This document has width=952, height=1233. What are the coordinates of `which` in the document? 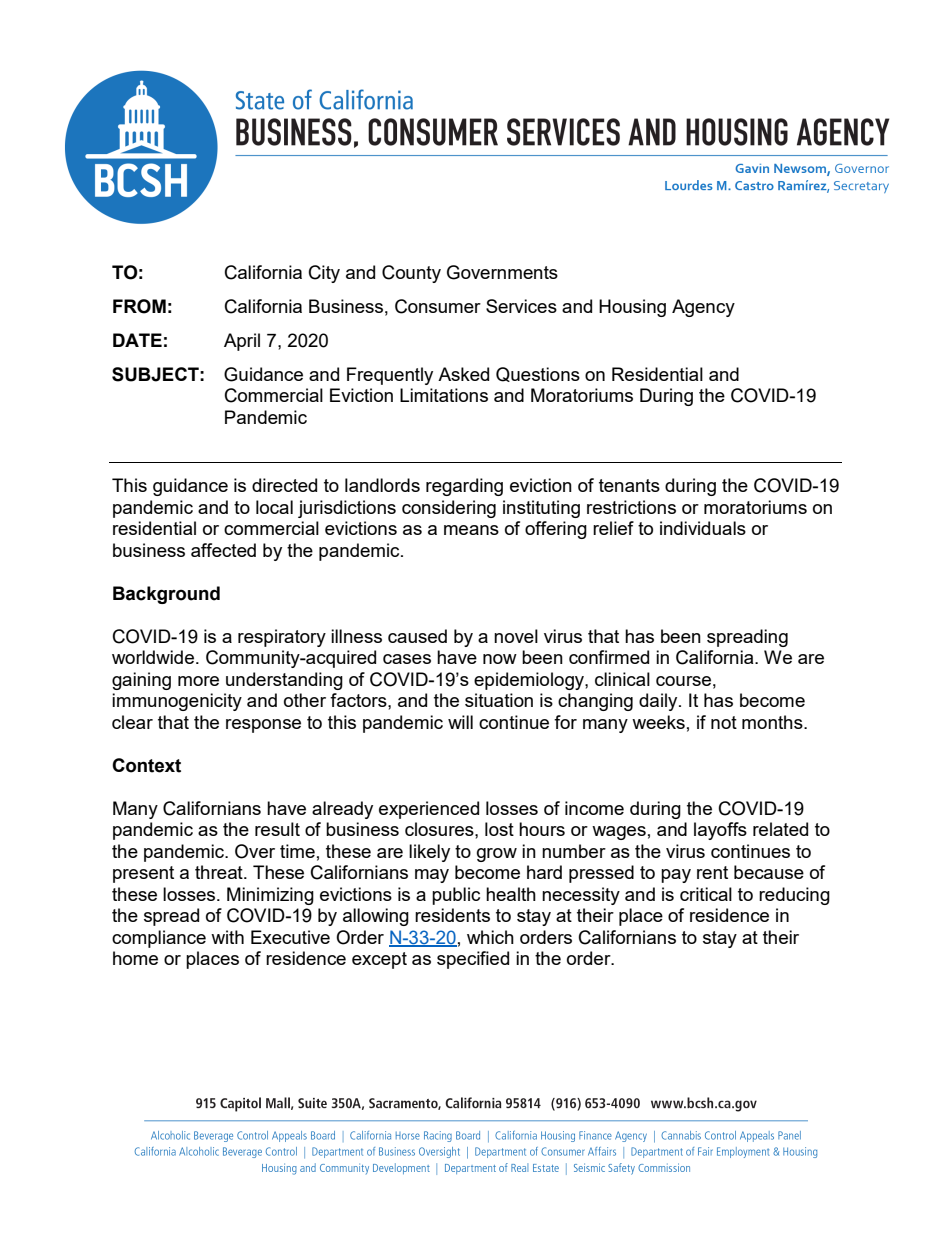 It's located at (490, 937).
